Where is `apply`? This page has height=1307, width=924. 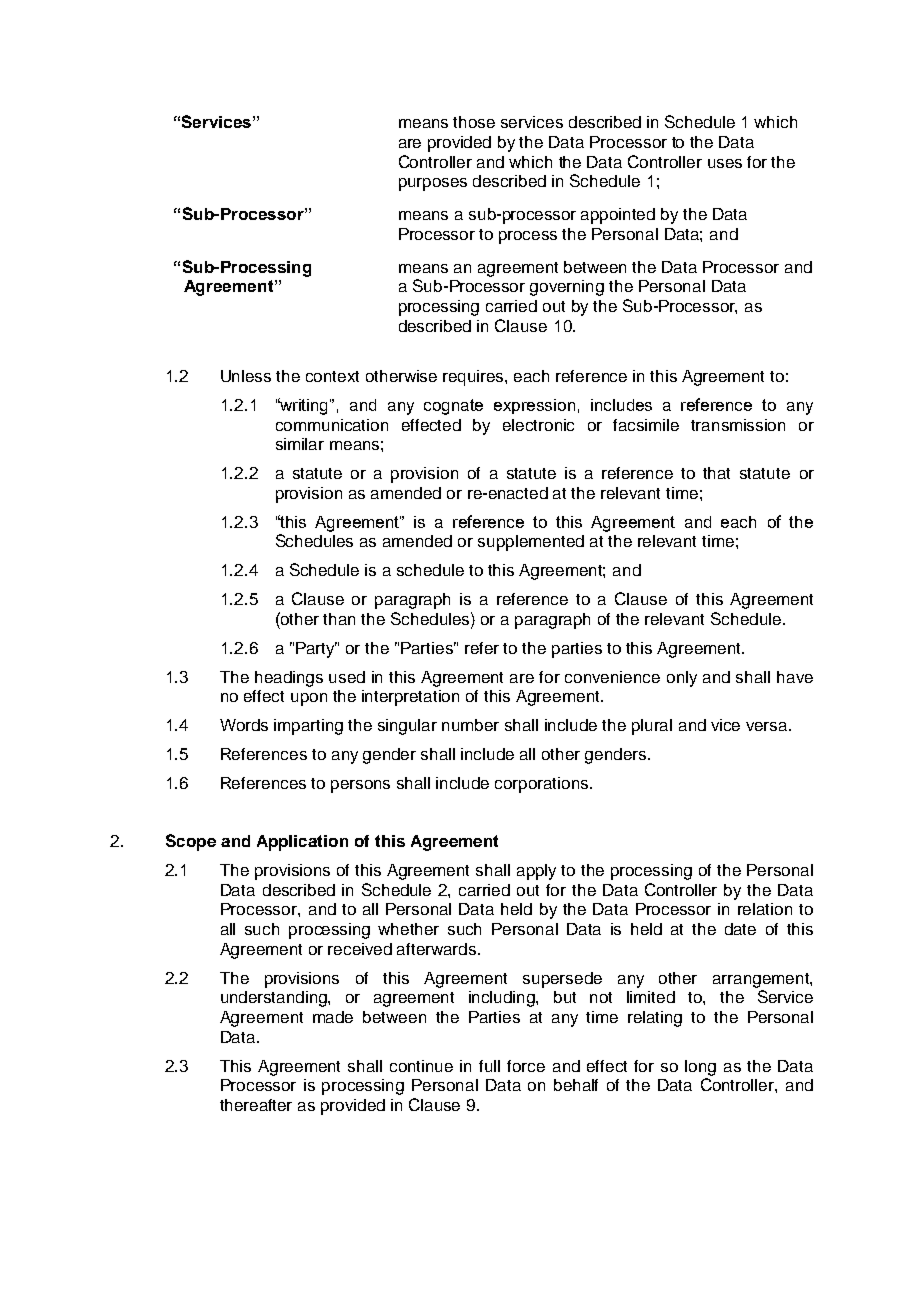 apply is located at coordinates (536, 872).
